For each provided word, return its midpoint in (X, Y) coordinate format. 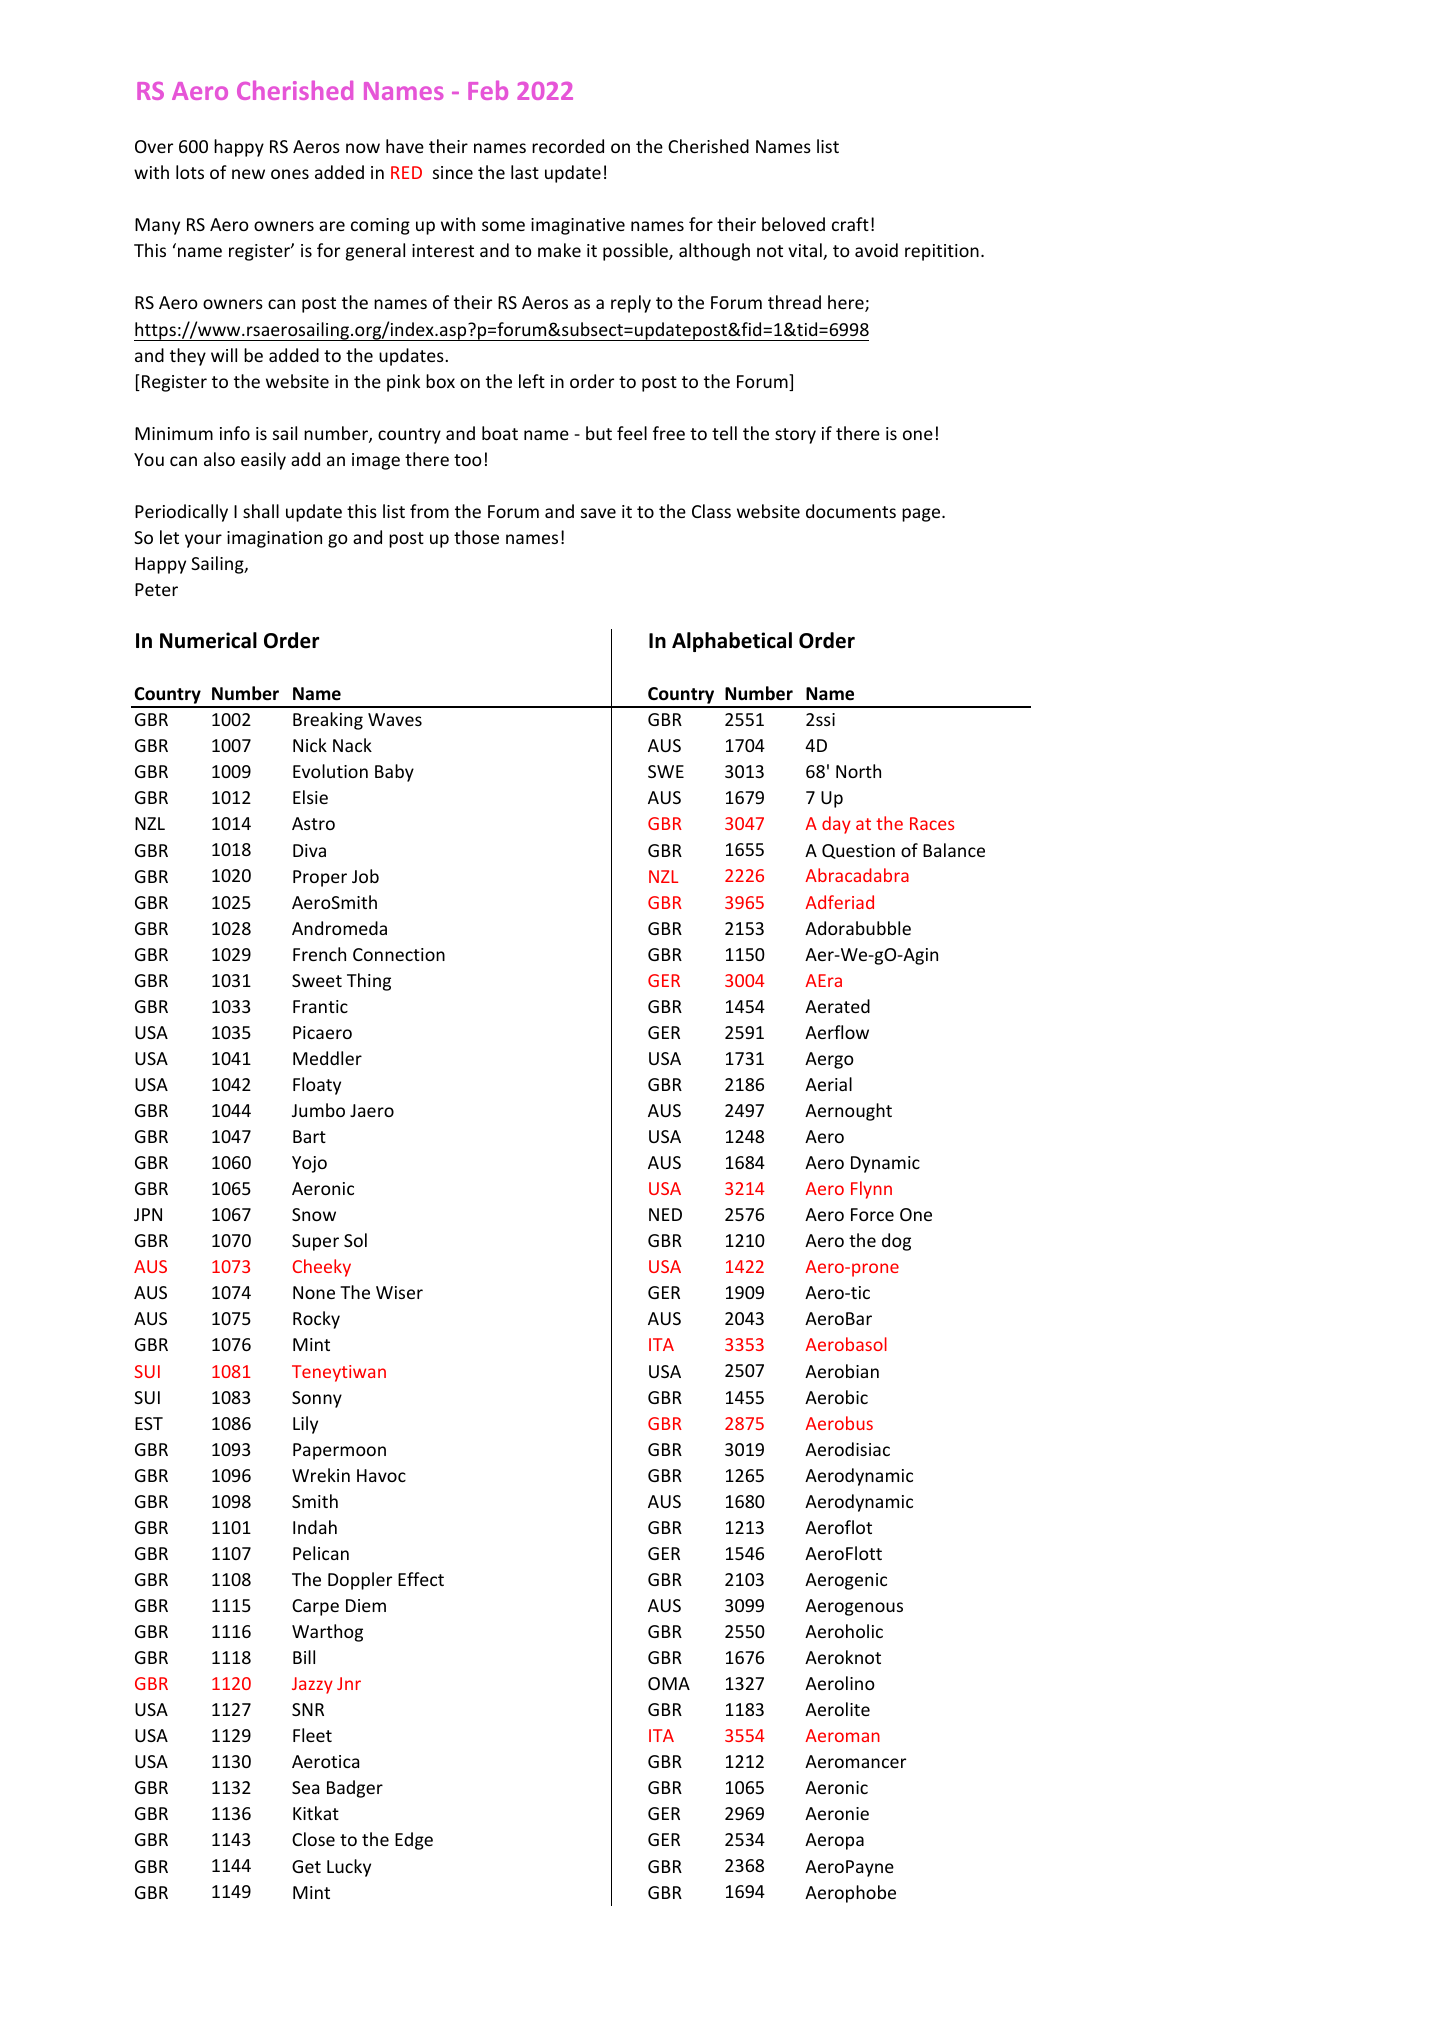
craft (850, 224)
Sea (305, 1787)
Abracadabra (857, 875)
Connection (399, 954)
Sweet (317, 980)
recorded (568, 146)
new (248, 174)
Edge (414, 1841)
